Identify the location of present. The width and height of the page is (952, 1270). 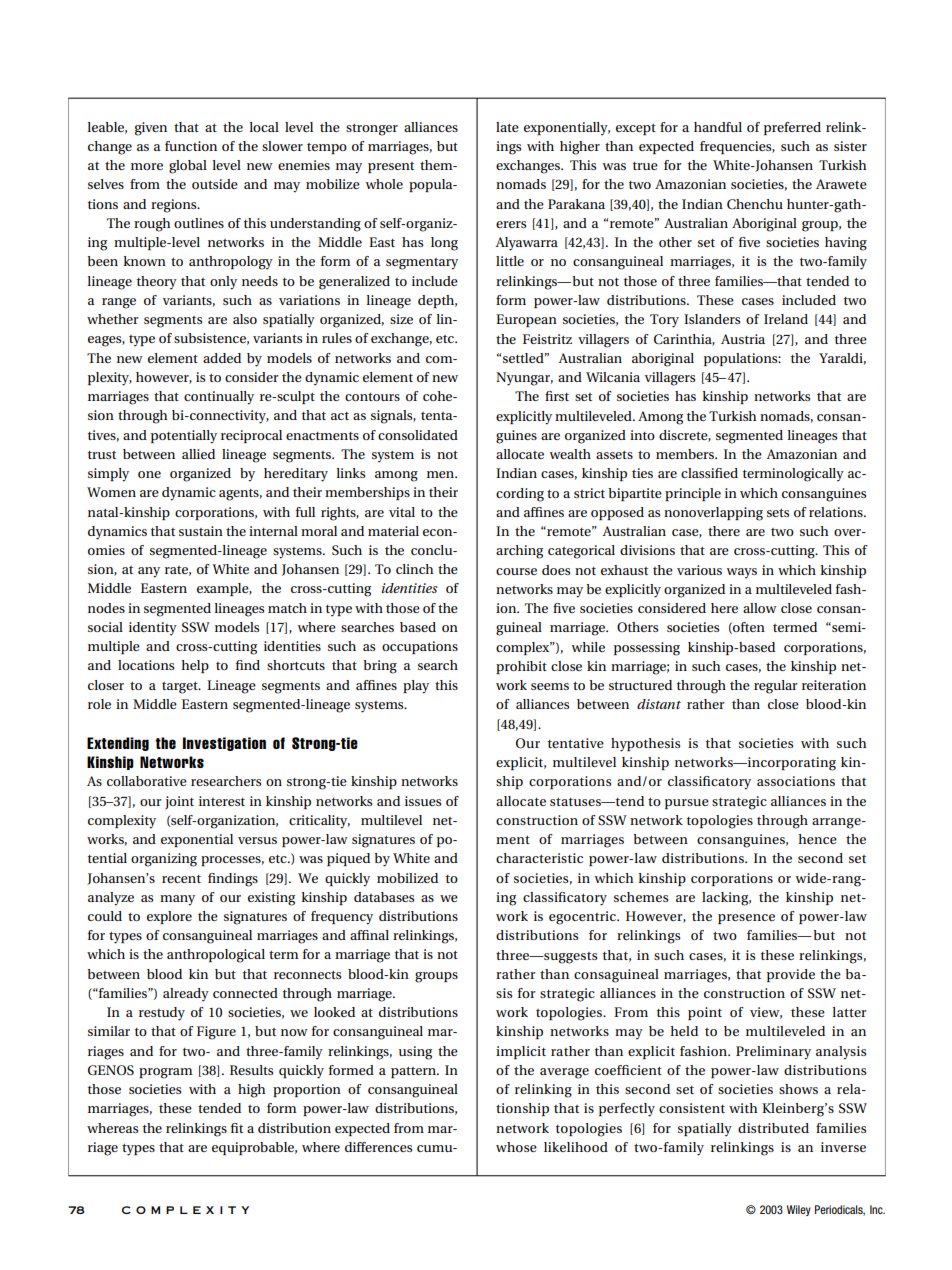
(391, 167).
